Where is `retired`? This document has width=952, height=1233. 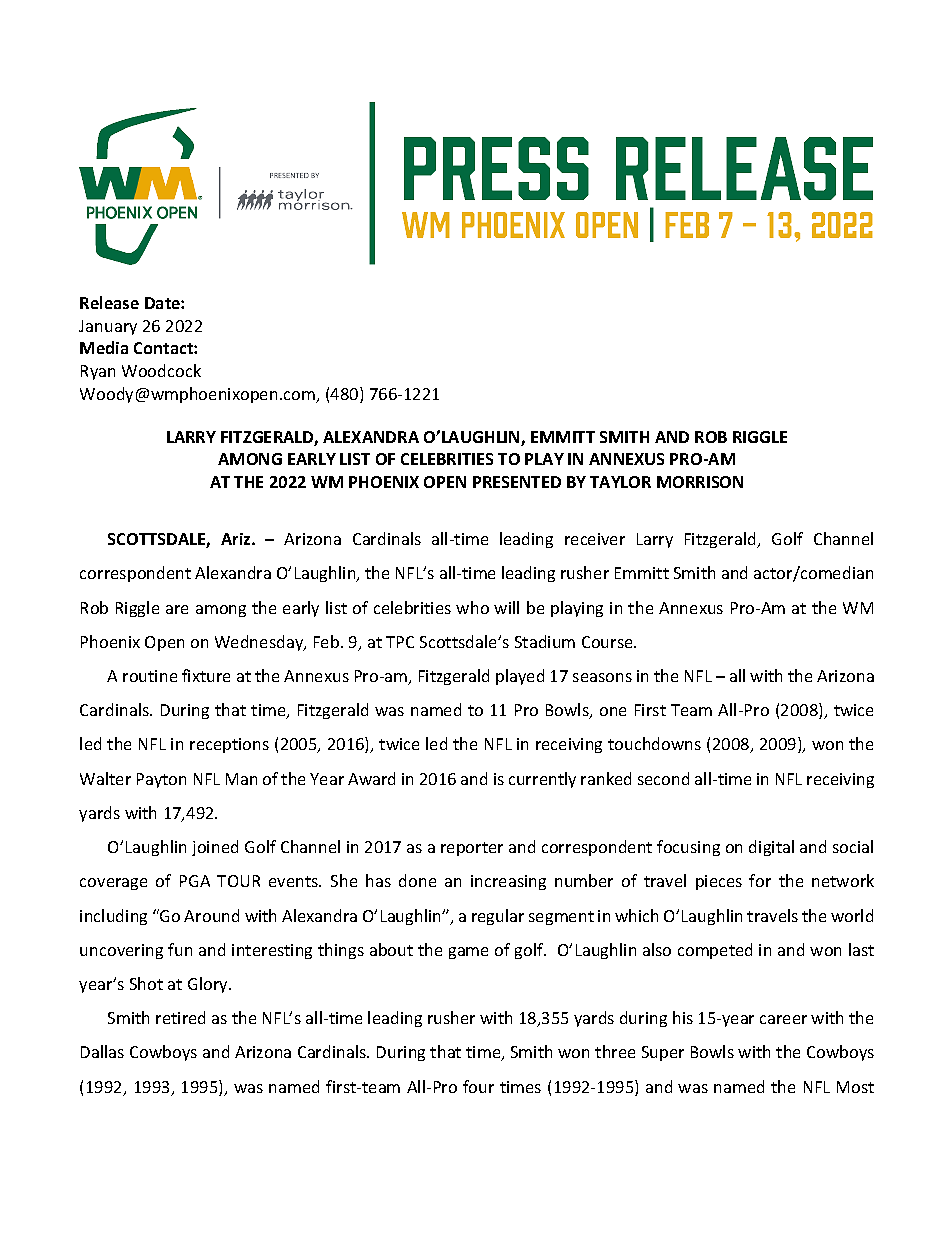
retired is located at coordinates (180, 1017).
